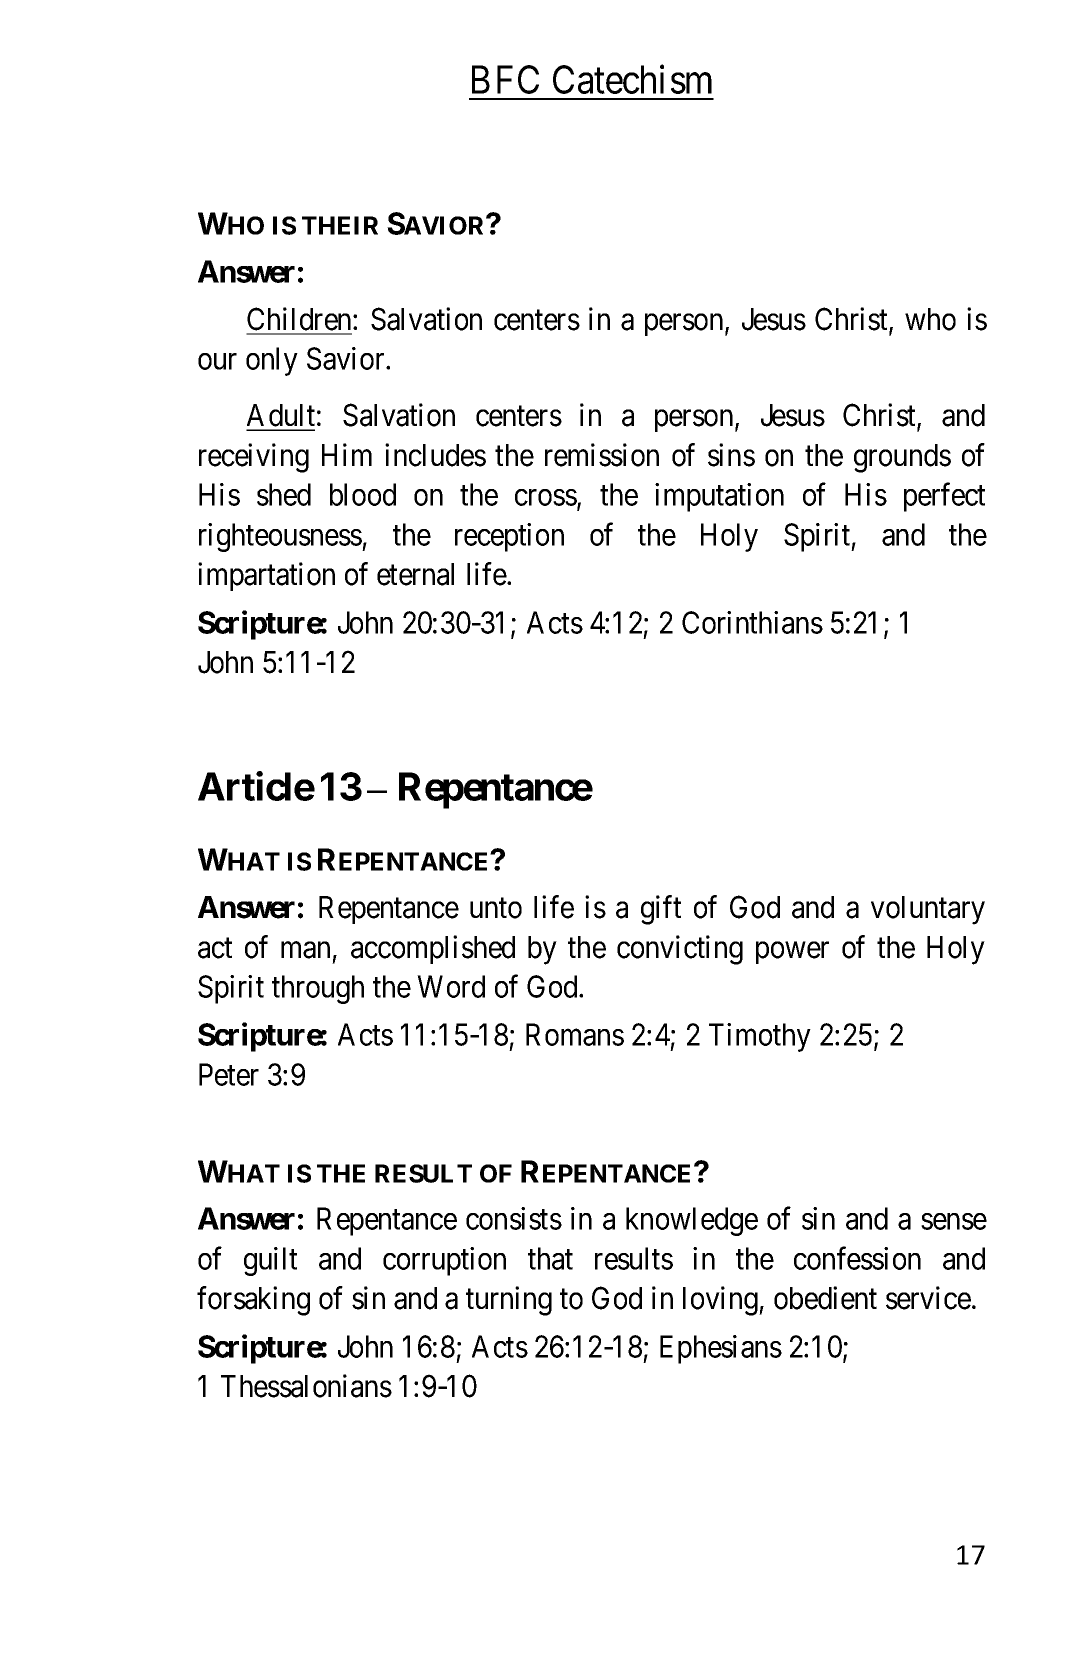 The image size is (1084, 1675). I want to click on perfect, so click(944, 497).
